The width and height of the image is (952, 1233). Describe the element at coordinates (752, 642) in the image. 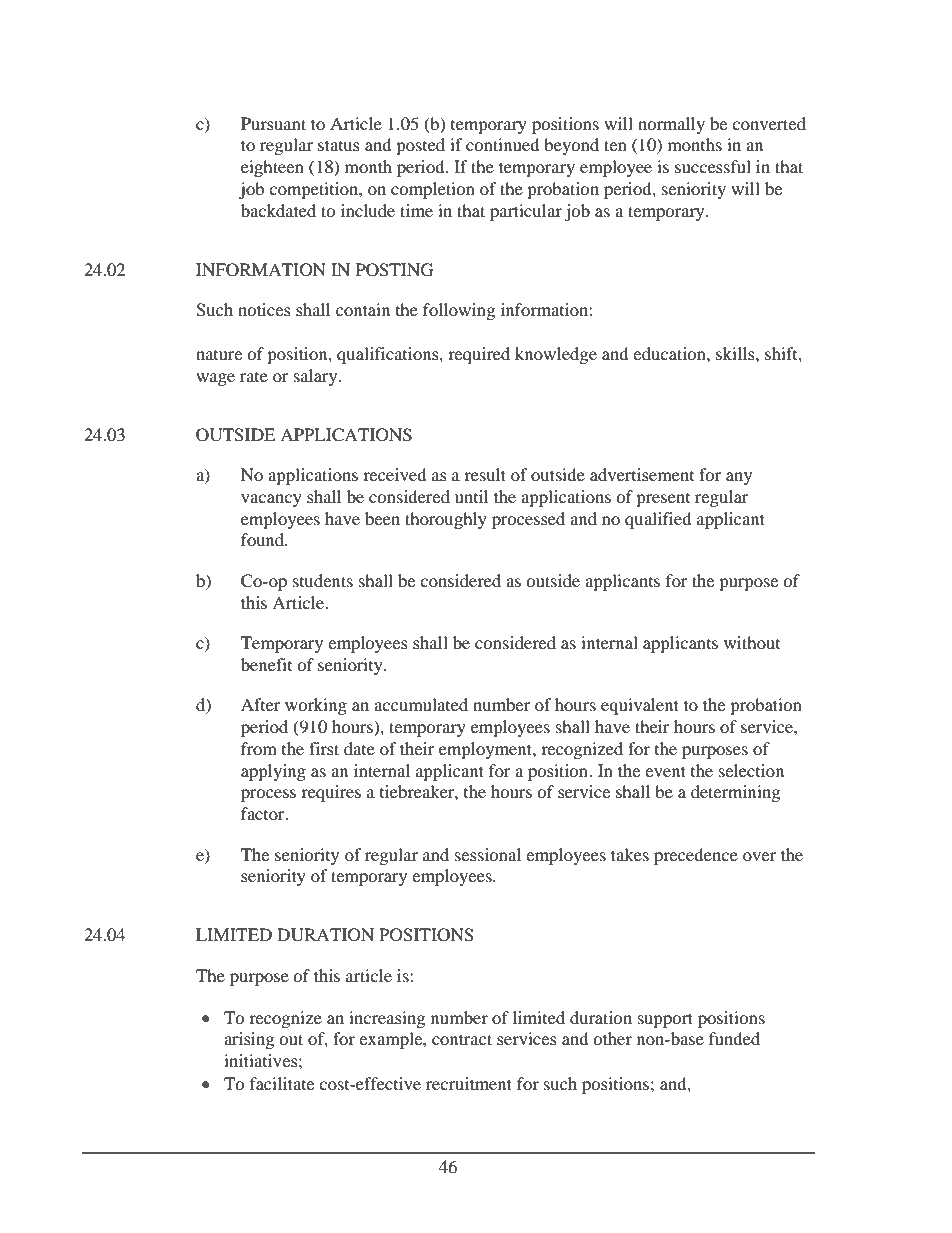

I see `without` at that location.
